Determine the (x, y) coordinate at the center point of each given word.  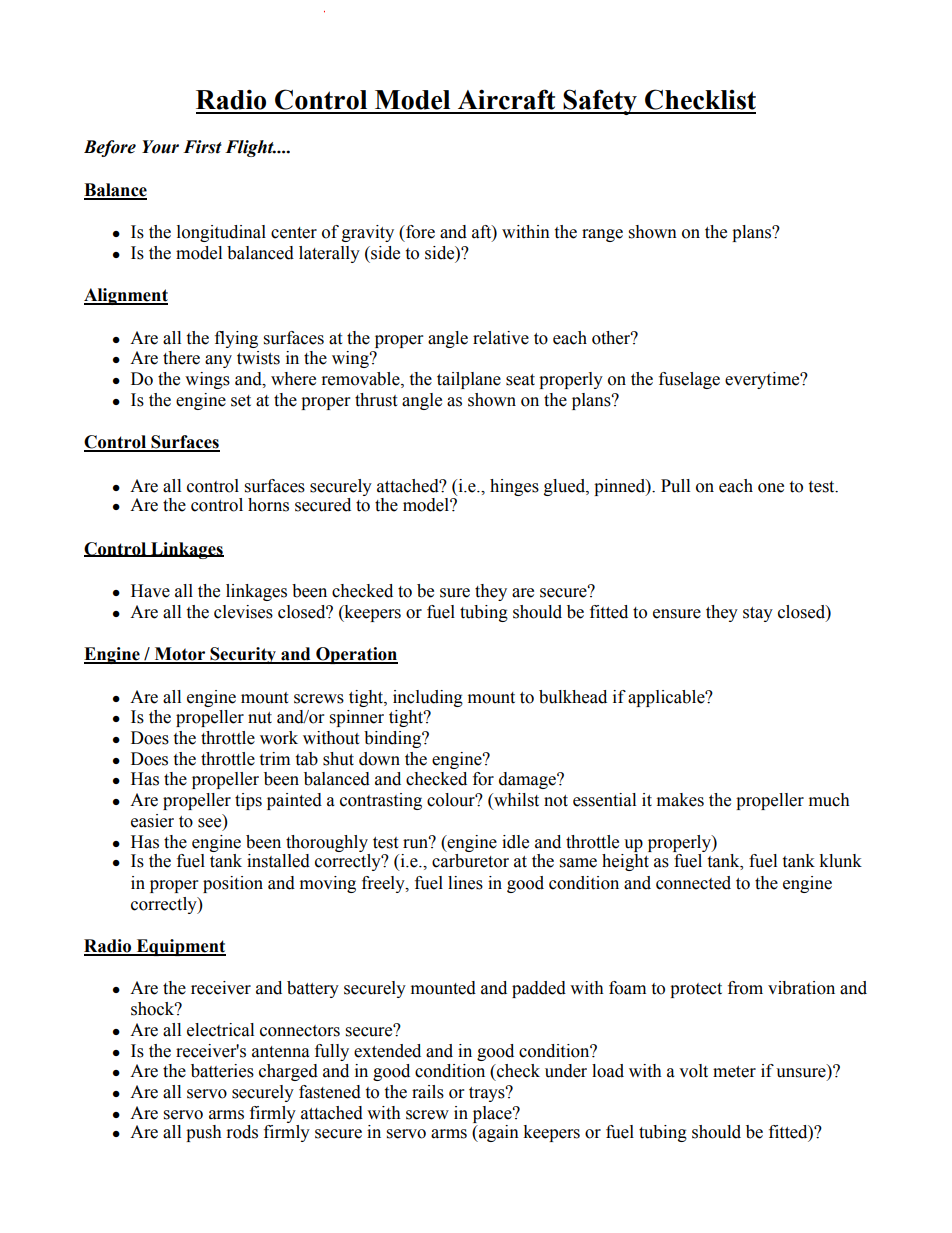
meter (734, 1072)
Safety (600, 102)
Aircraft (506, 99)
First (202, 147)
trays (488, 1094)
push (204, 1133)
